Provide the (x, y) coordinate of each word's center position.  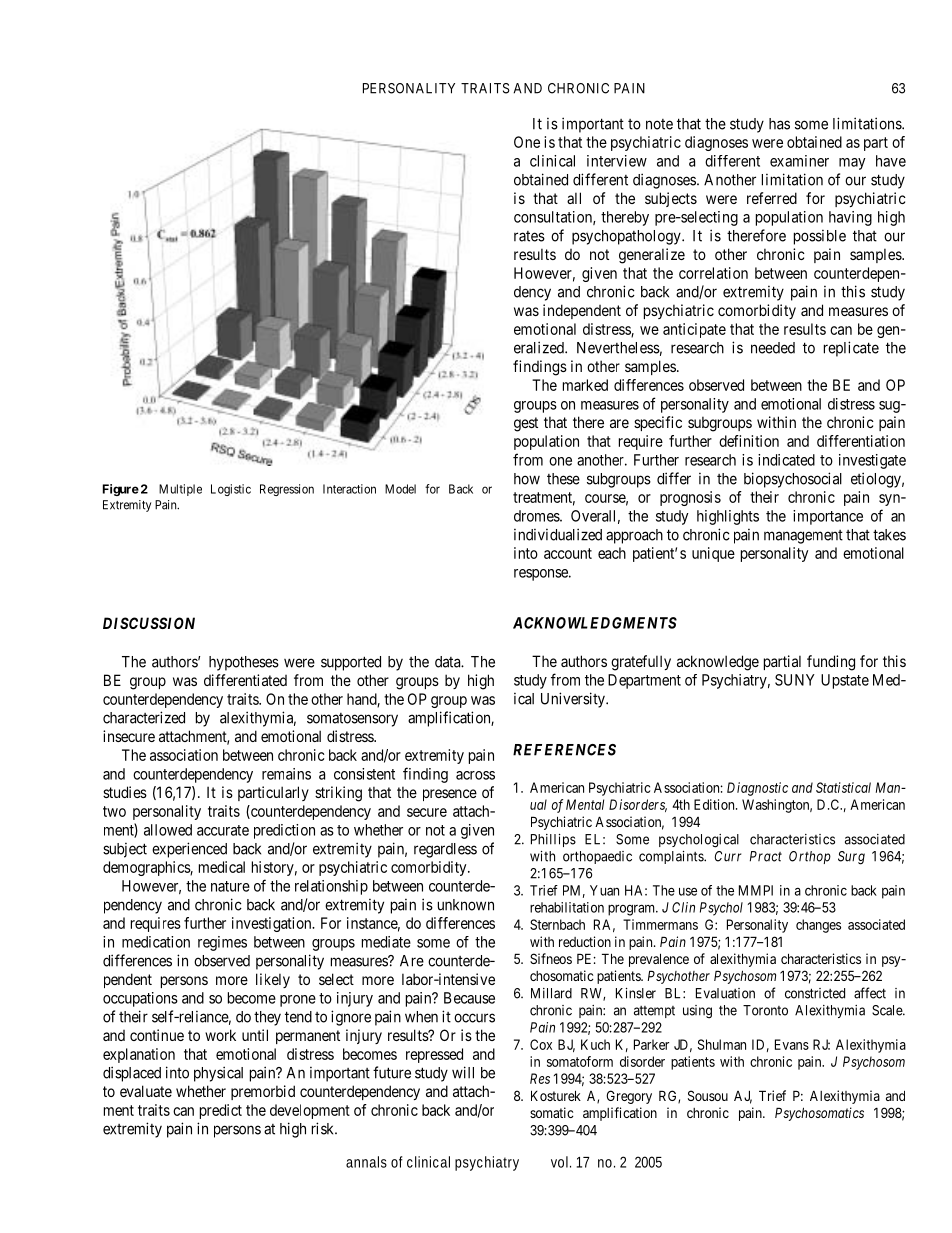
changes (818, 926)
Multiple (180, 490)
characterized (144, 717)
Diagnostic (757, 789)
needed (773, 348)
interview (617, 161)
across (475, 775)
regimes (222, 943)
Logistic (231, 490)
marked (585, 385)
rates (529, 236)
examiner (799, 161)
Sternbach (557, 924)
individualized (558, 534)
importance (828, 517)
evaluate (146, 1091)
